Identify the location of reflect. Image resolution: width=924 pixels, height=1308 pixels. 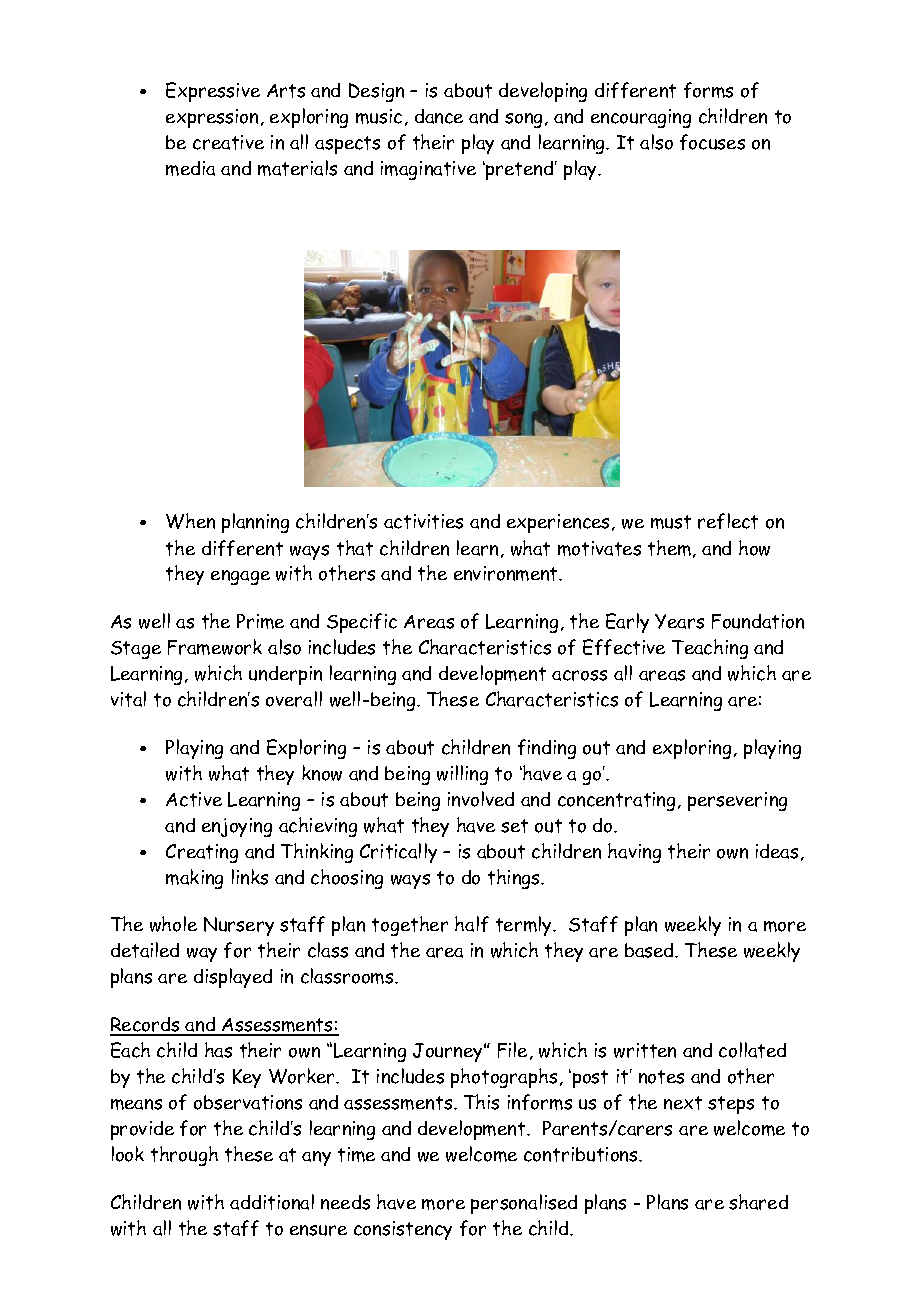
(728, 521).
